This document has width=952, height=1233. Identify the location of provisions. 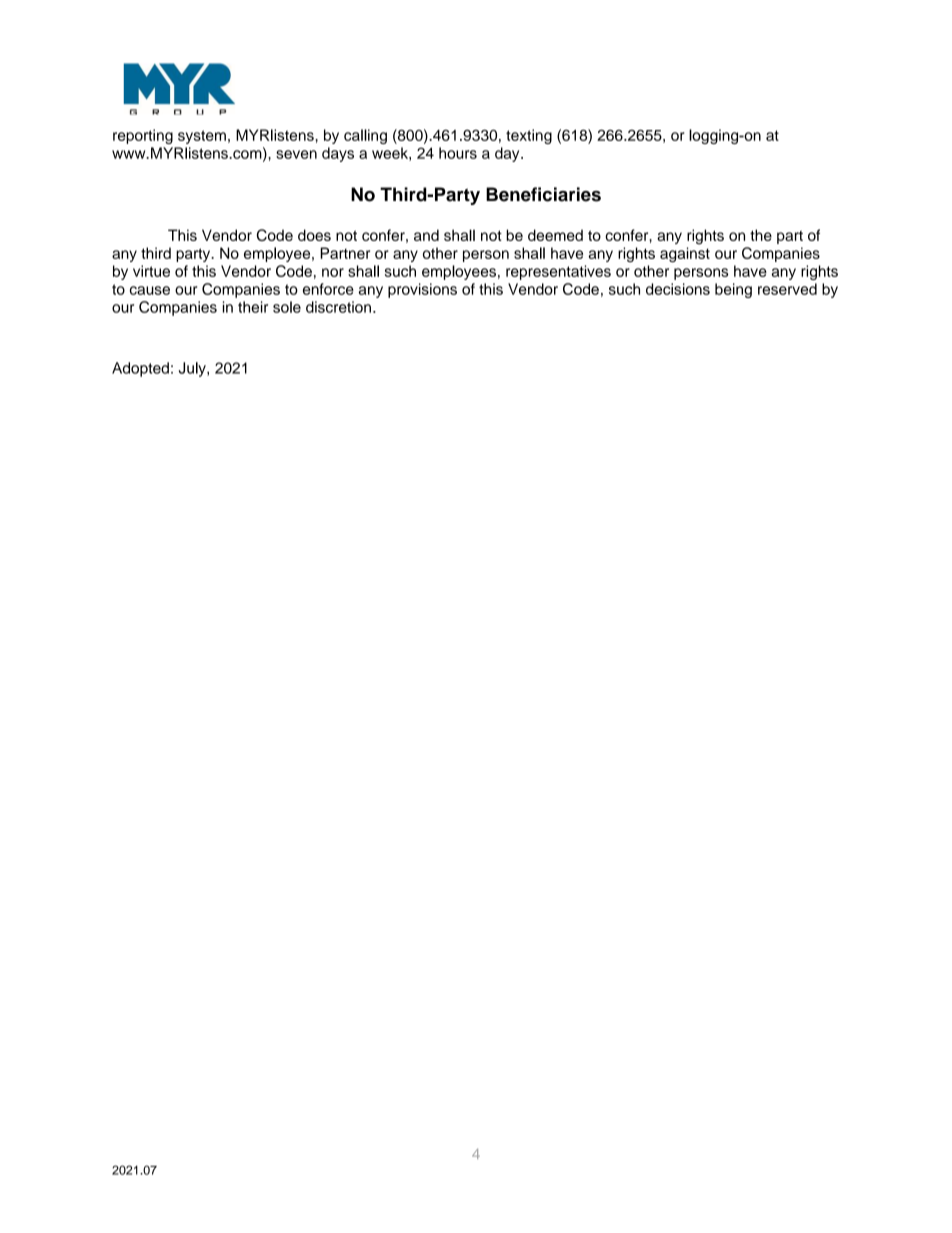
(422, 290).
